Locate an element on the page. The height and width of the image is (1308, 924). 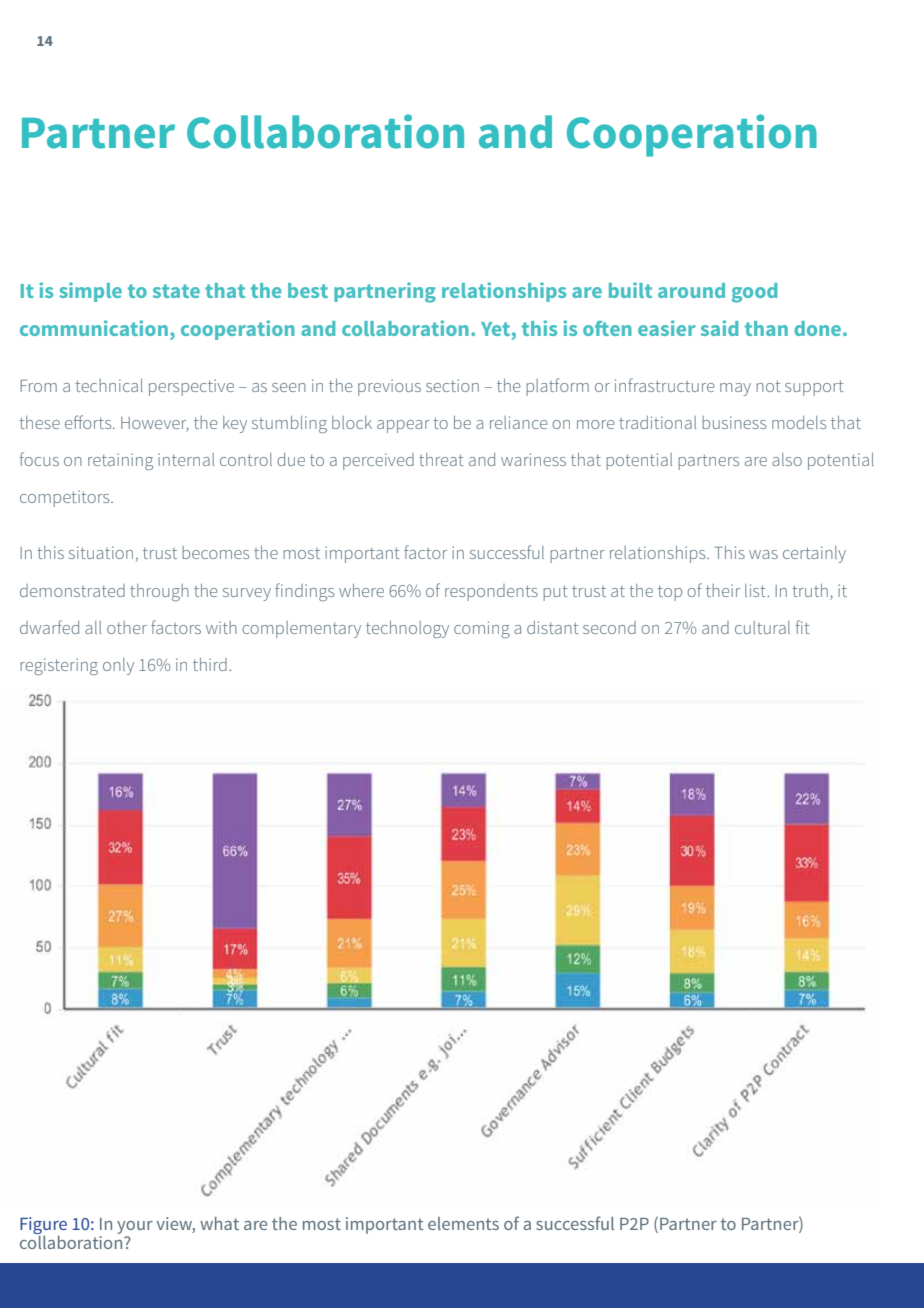
section is located at coordinates (452, 385).
